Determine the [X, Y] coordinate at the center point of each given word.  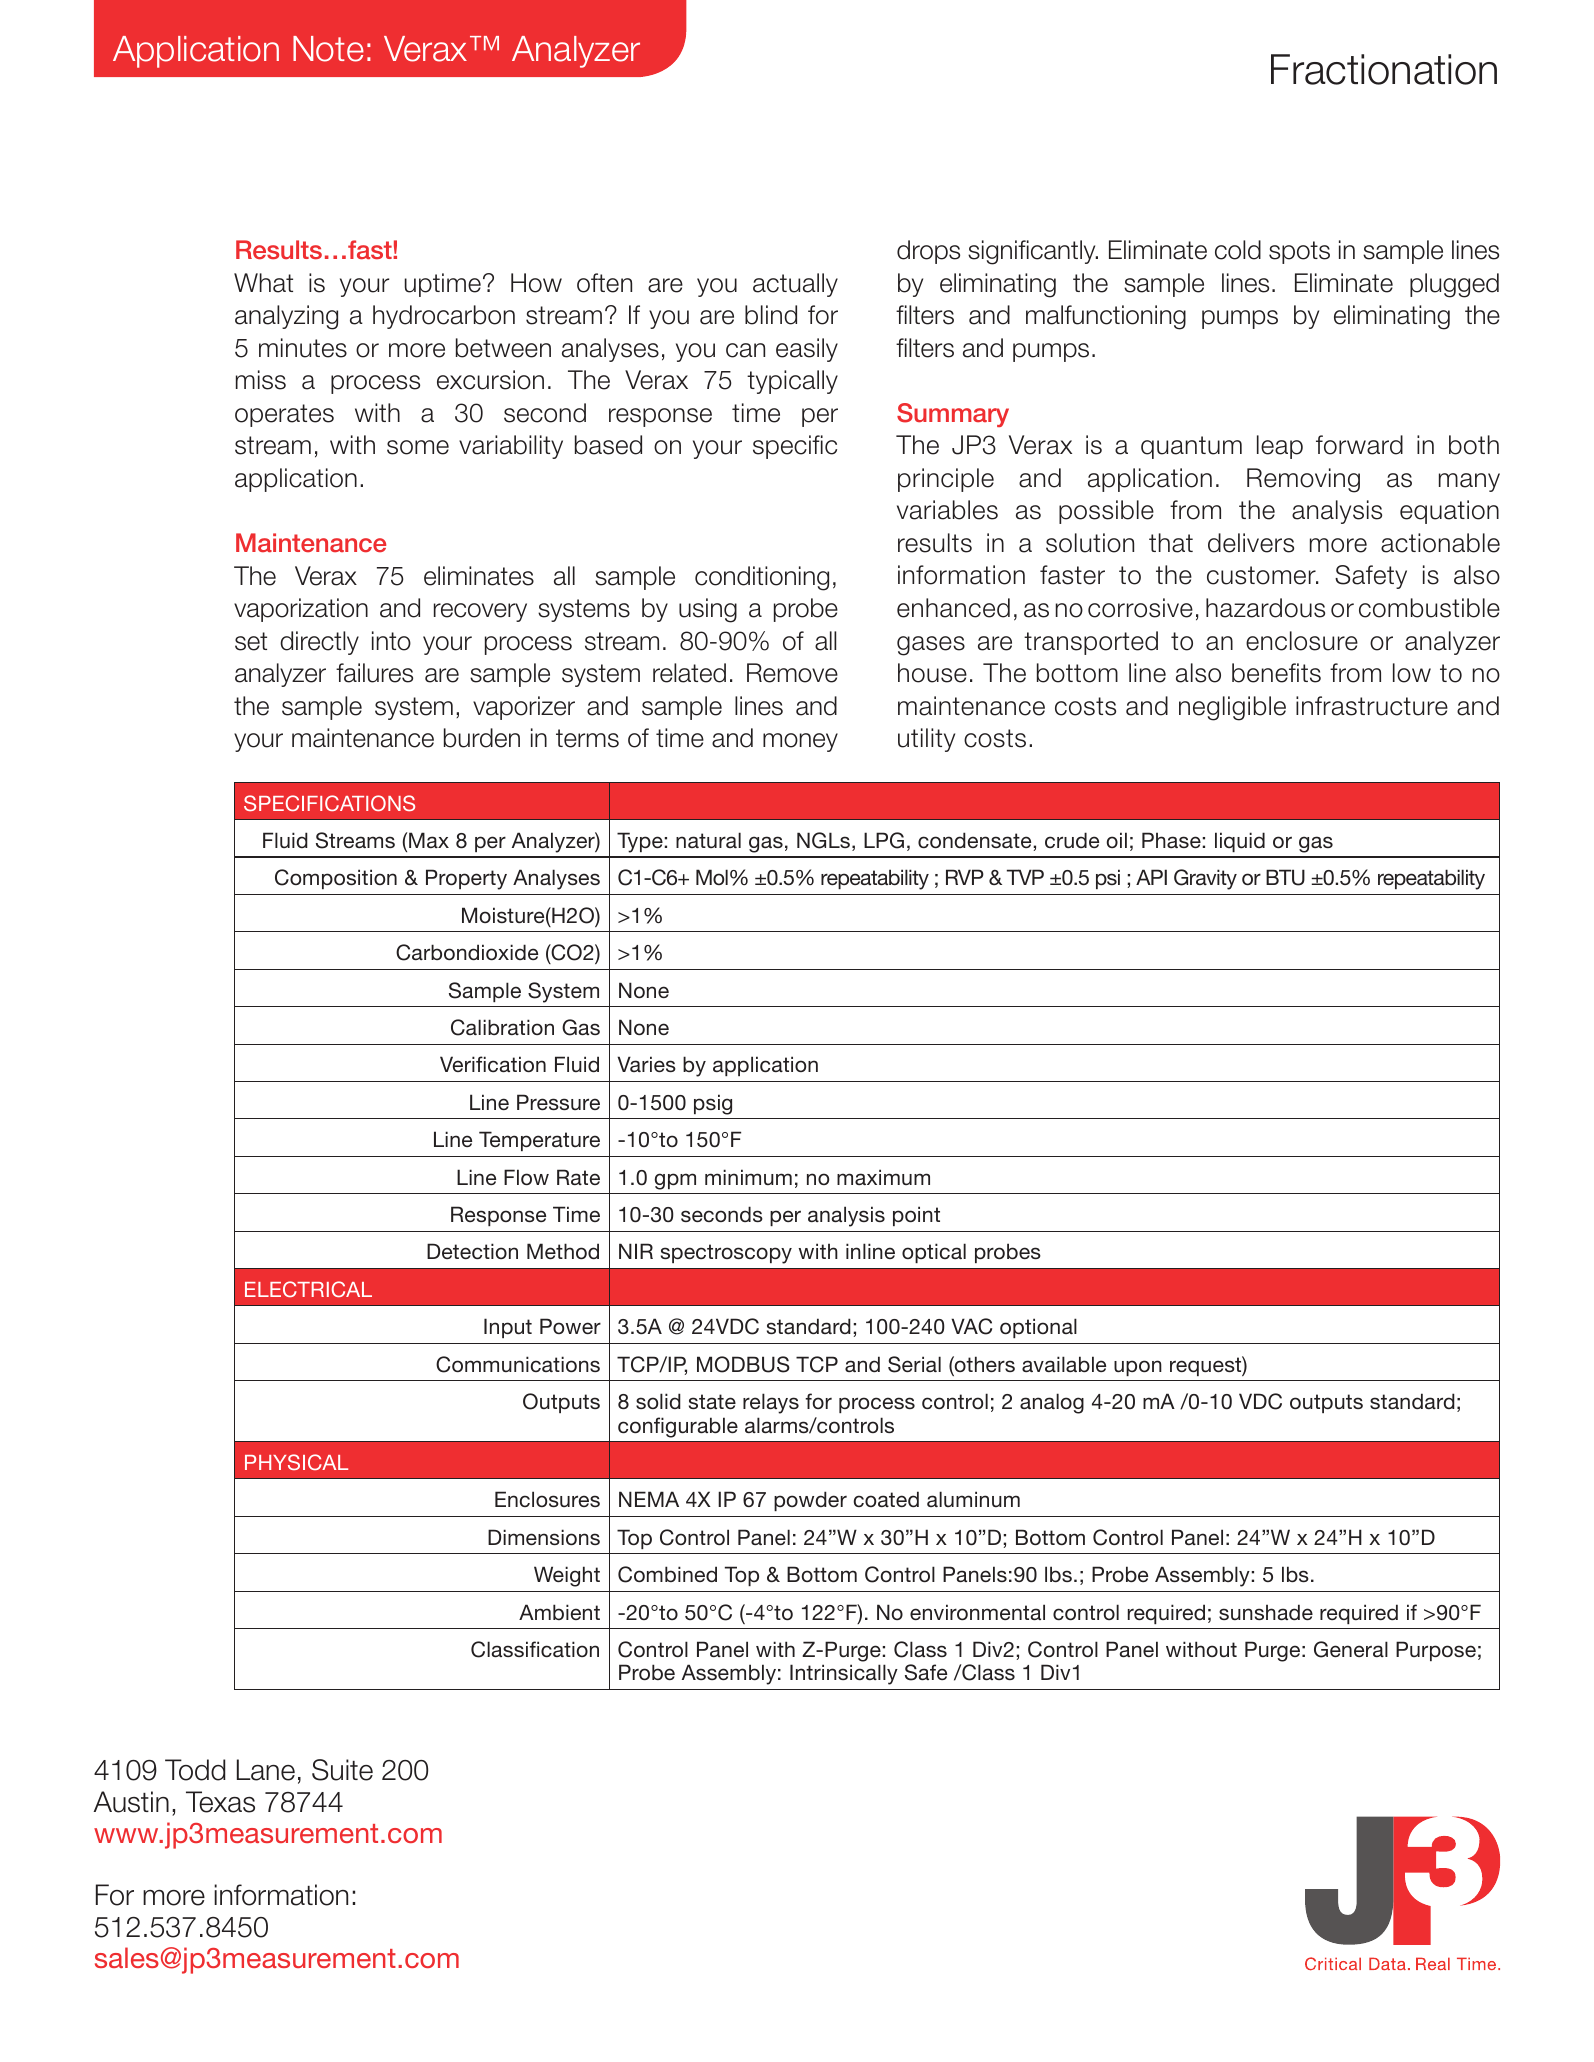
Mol [712, 877]
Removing [1303, 480]
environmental [977, 1612]
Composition [336, 879]
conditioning [762, 578]
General [1351, 1649]
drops [928, 252]
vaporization [301, 610]
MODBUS [743, 1364]
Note [328, 49]
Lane [266, 1770]
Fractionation [1384, 69]
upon [1138, 1368]
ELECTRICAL [308, 1289]
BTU [1285, 877]
